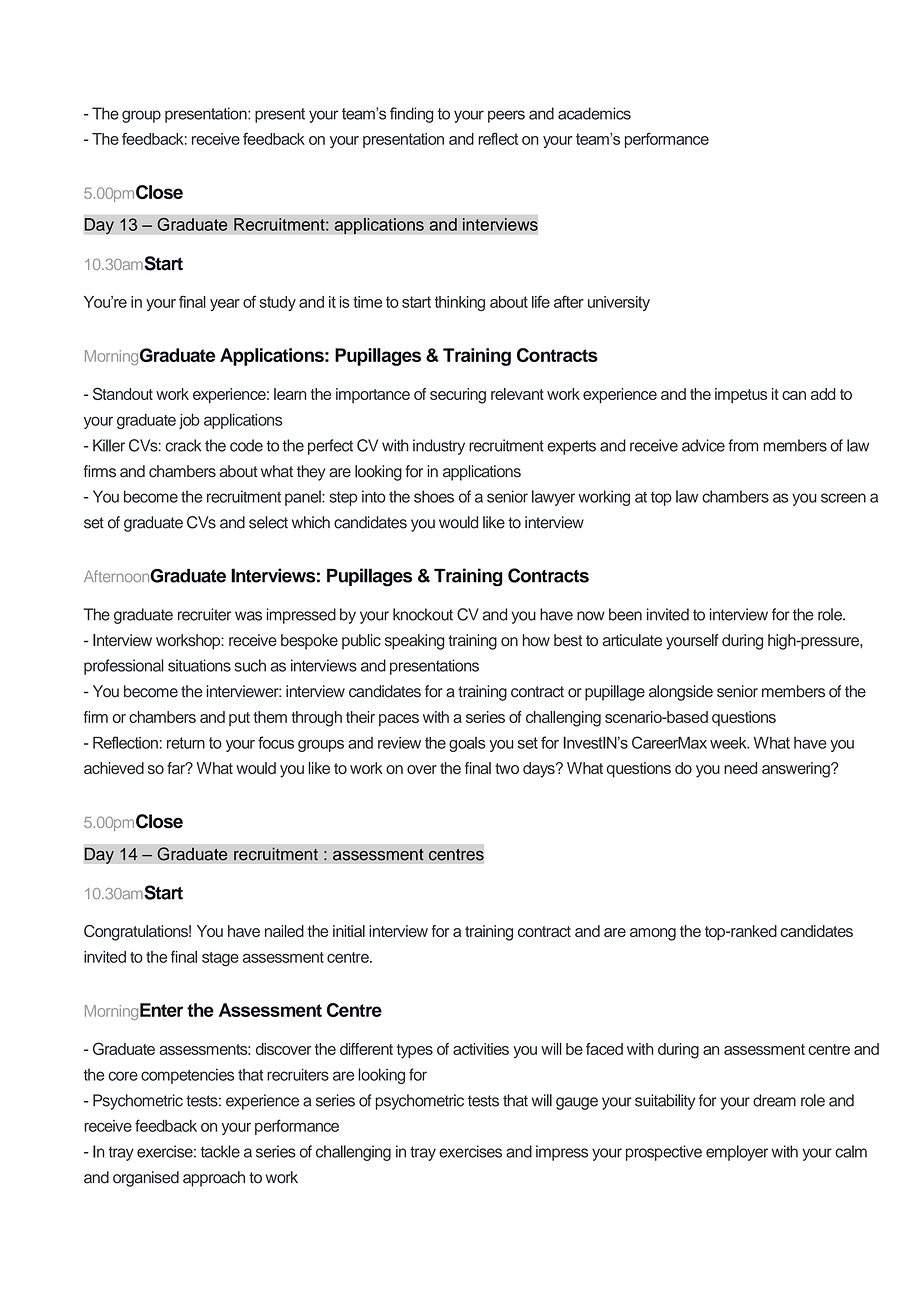  Describe the element at coordinates (743, 445) in the screenshot. I see `from` at that location.
